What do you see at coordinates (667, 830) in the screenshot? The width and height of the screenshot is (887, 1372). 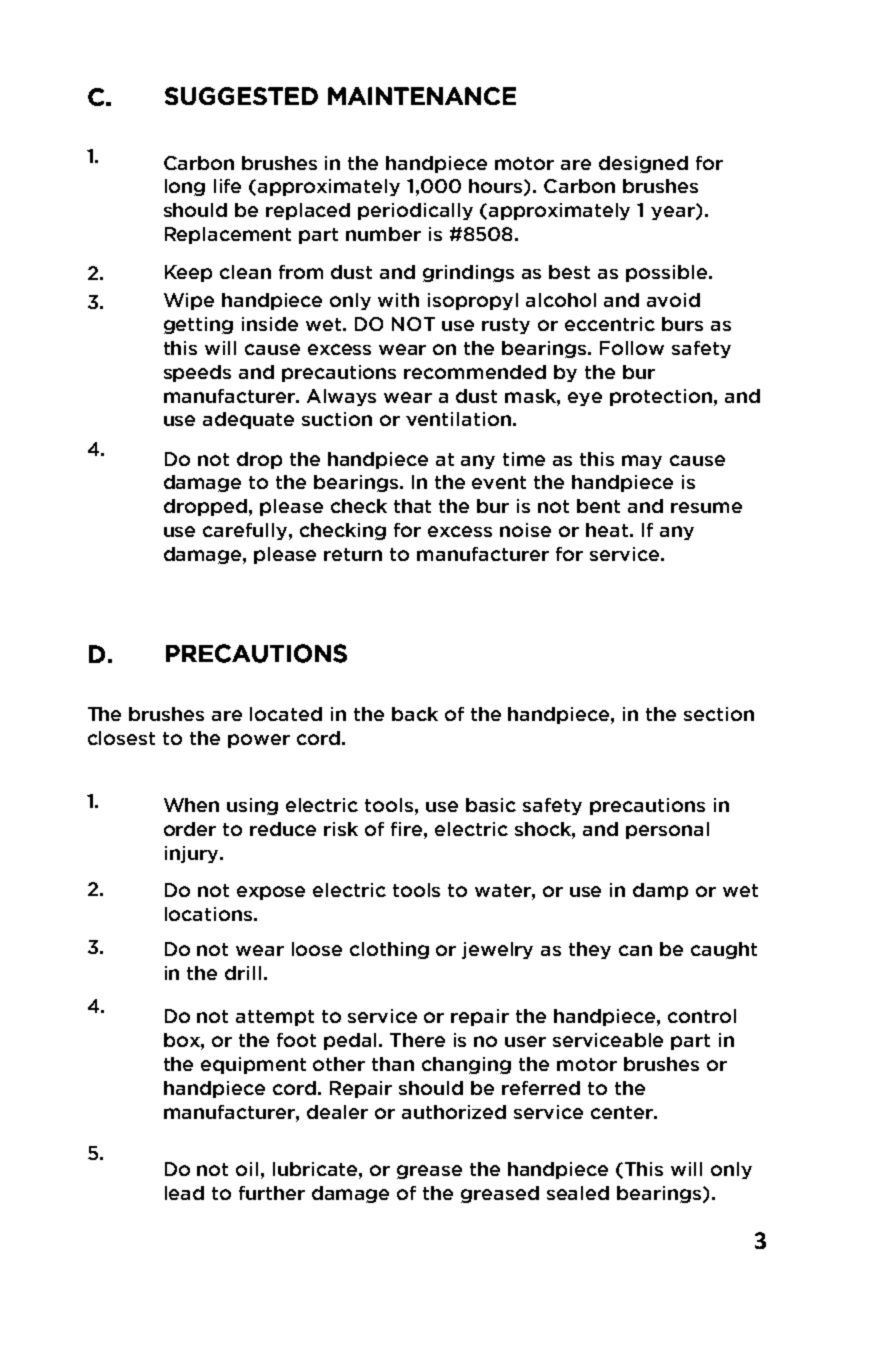 I see `personal` at bounding box center [667, 830].
